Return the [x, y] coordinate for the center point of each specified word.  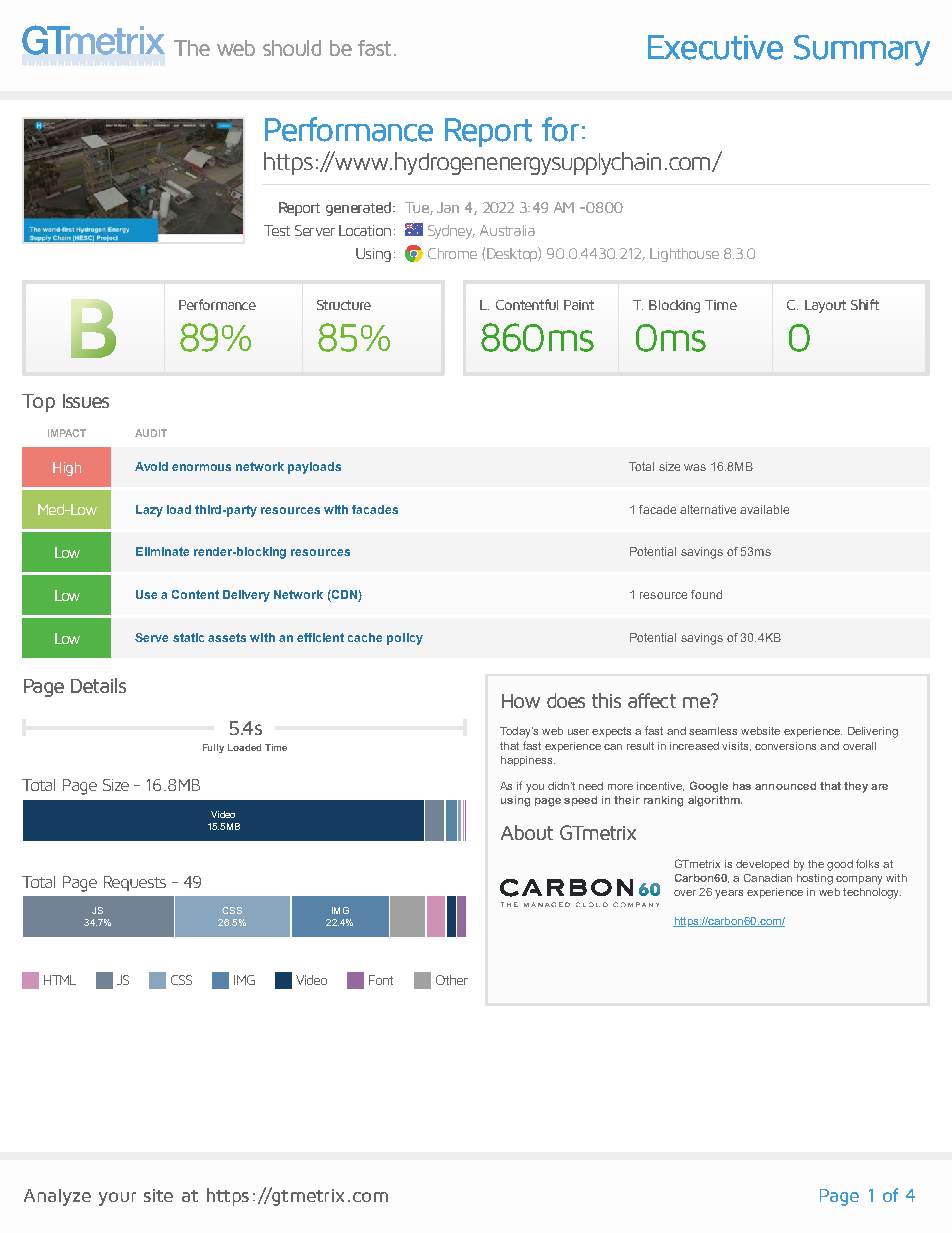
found [706, 594]
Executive [715, 47]
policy [405, 639]
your [117, 1199]
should [292, 48]
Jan [448, 207]
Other [452, 980]
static [188, 637]
